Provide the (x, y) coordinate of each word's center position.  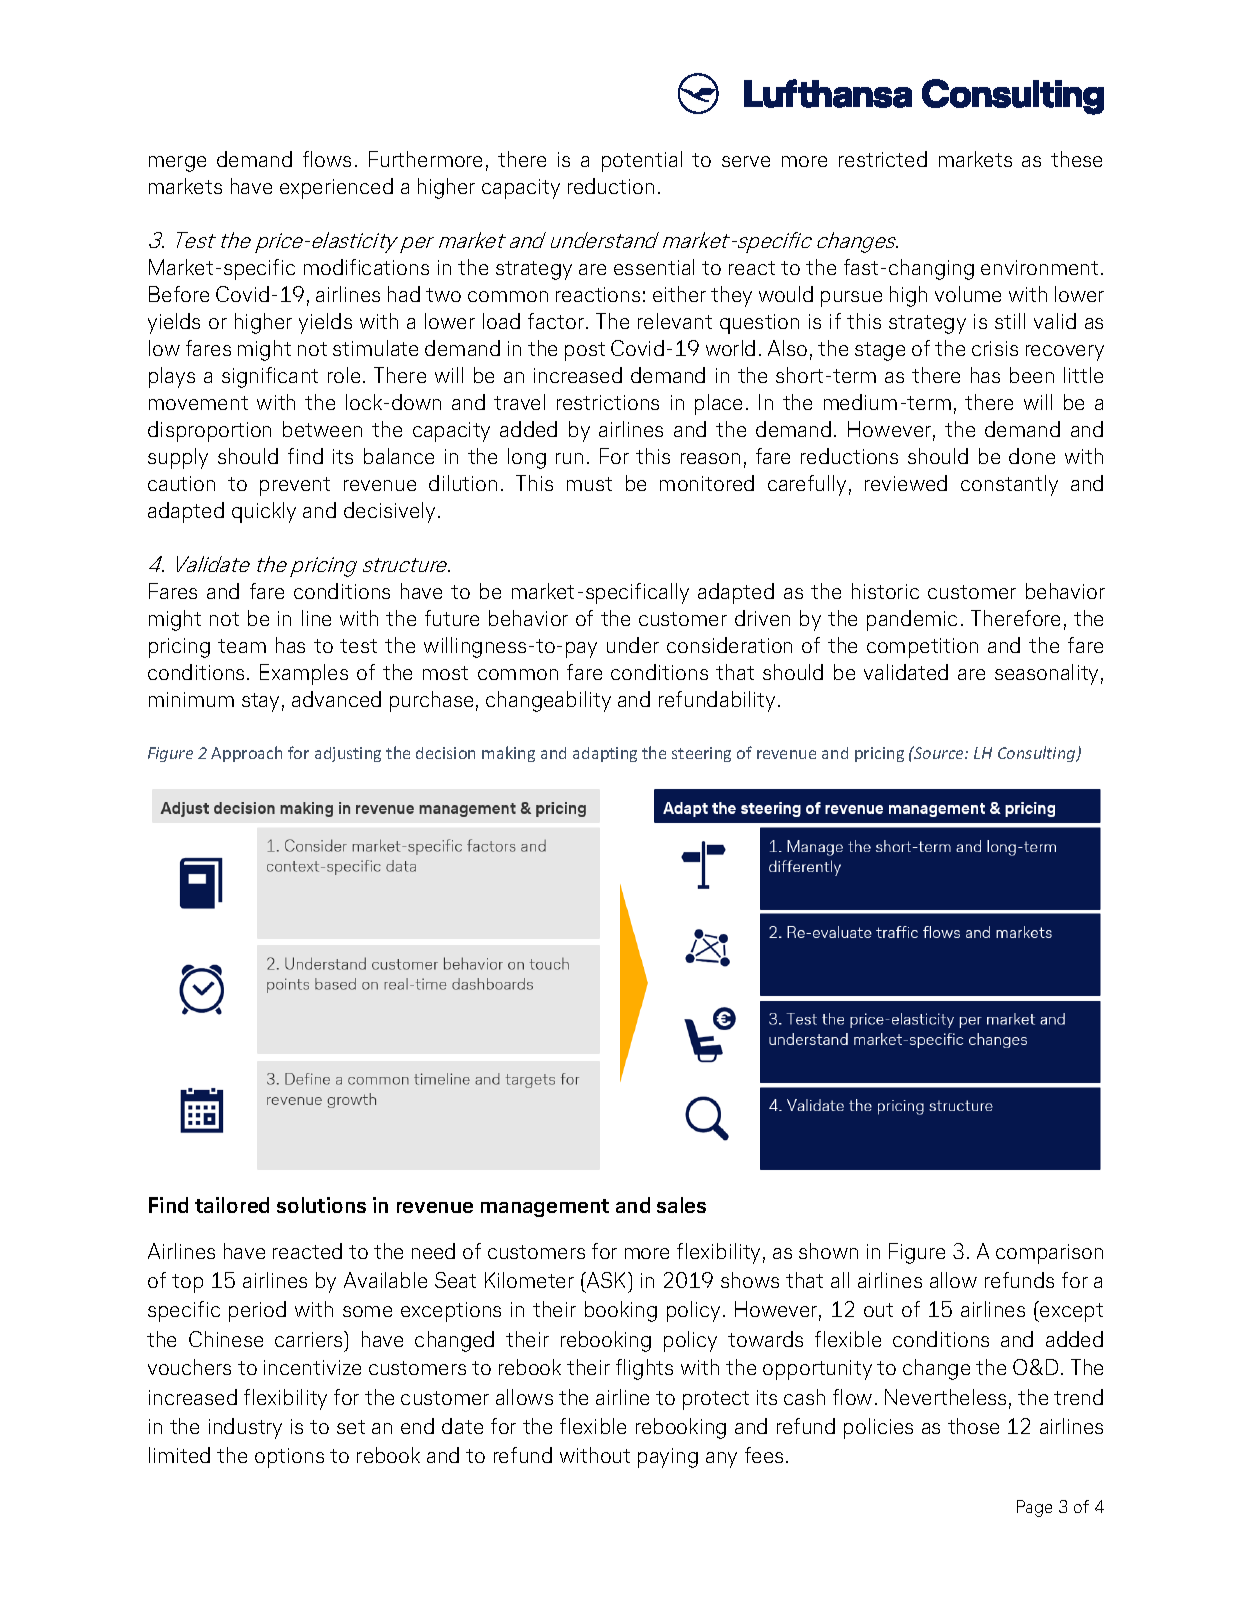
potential (642, 161)
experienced (336, 188)
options (289, 1458)
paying (668, 1458)
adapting (605, 754)
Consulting (1038, 754)
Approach (246, 754)
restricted (883, 159)
